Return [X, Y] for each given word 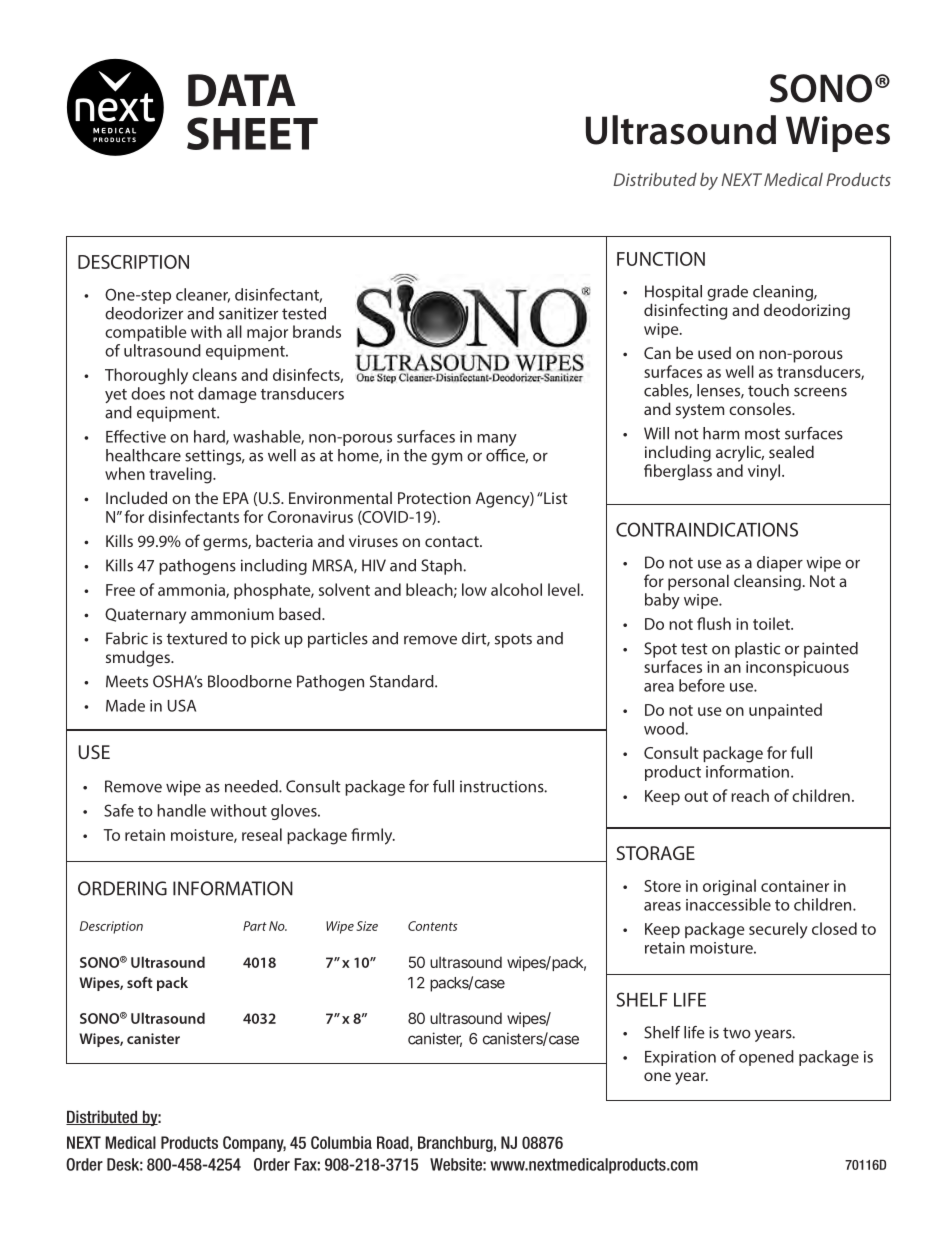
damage [227, 395]
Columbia [341, 1142]
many [497, 440]
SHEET [252, 133]
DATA [242, 90]
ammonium [232, 614]
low [474, 589]
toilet [772, 623]
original [729, 887]
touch [768, 390]
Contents [433, 926]
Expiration [680, 1058]
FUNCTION [661, 259]
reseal [262, 834]
